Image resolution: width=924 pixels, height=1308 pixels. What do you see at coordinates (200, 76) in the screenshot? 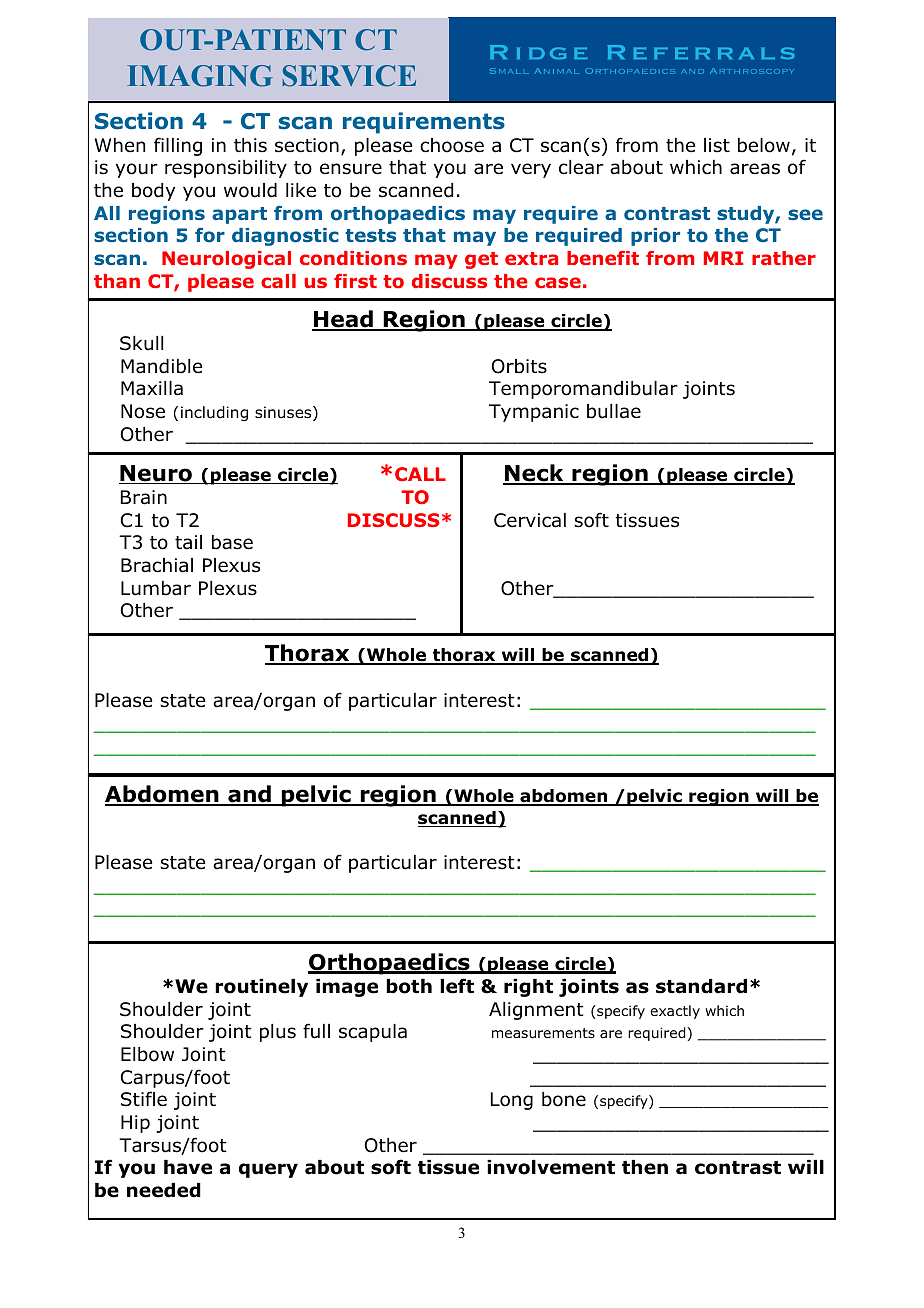
I see `IMAGING` at bounding box center [200, 76].
